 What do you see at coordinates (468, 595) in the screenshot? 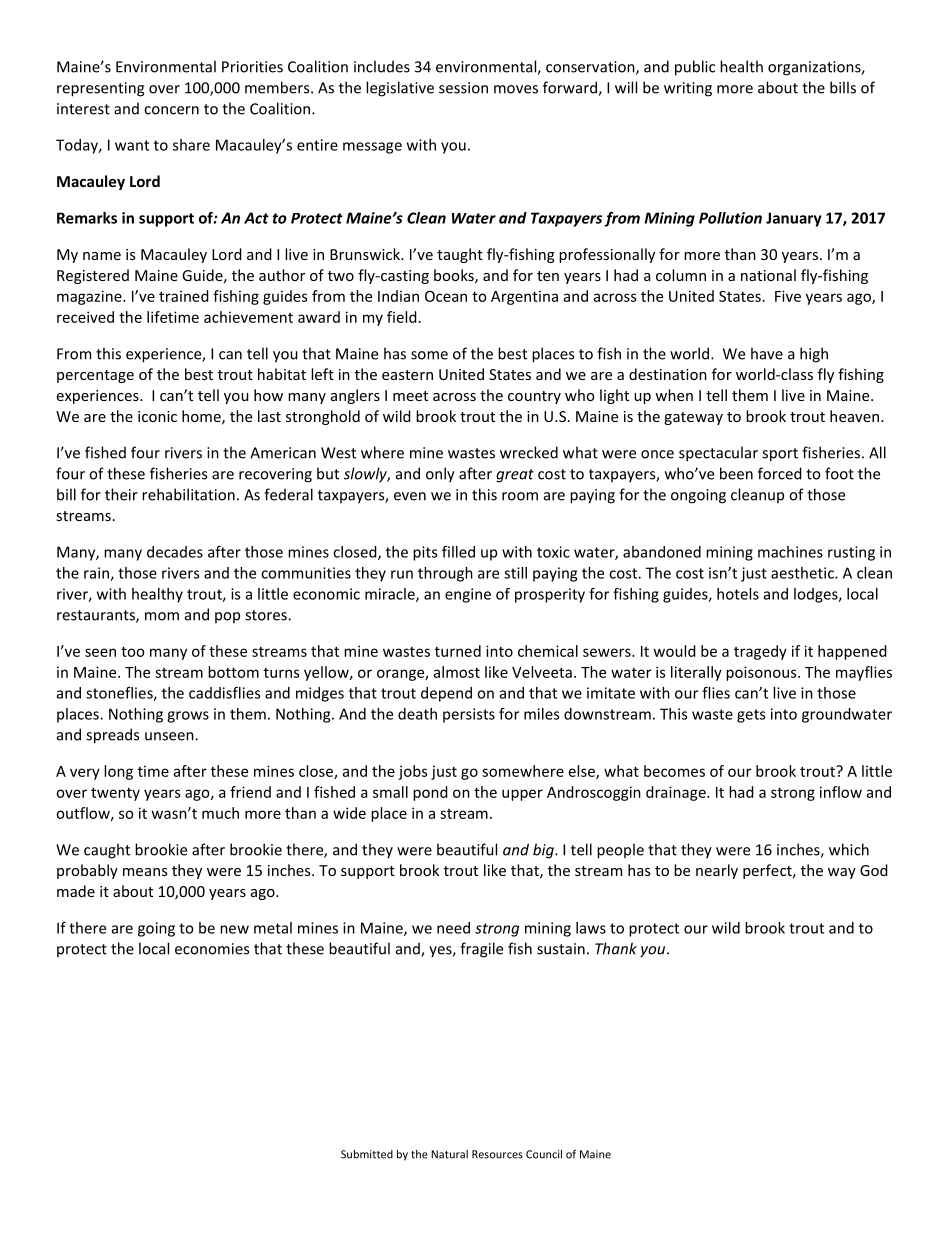
I see `engine` at bounding box center [468, 595].
